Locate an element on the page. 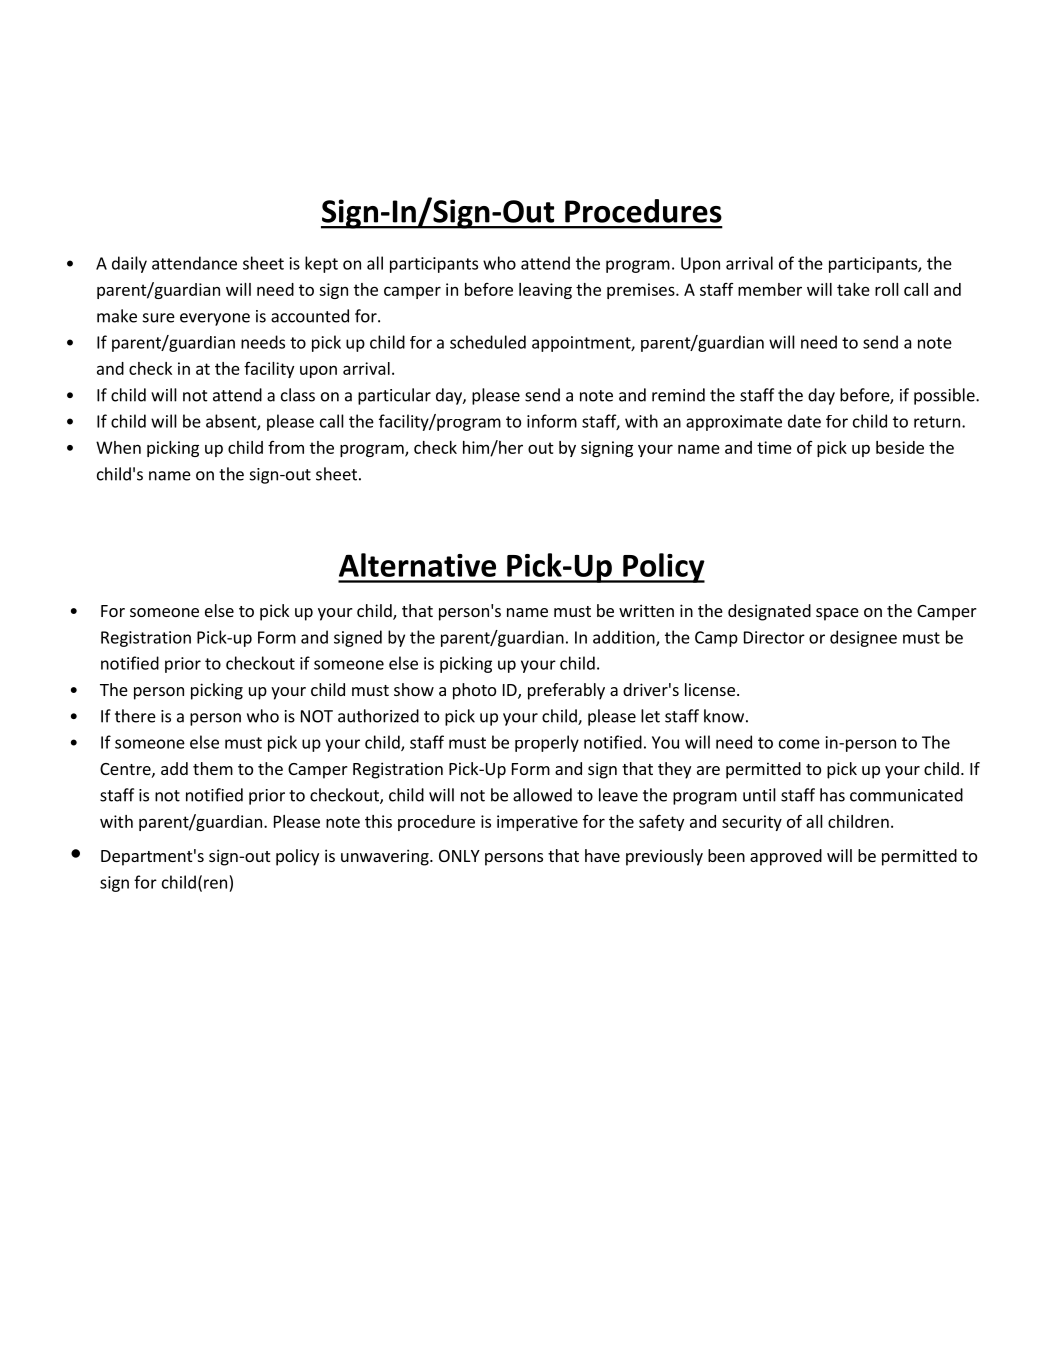 The height and width of the document is (1350, 1043). leaving is located at coordinates (545, 291).
